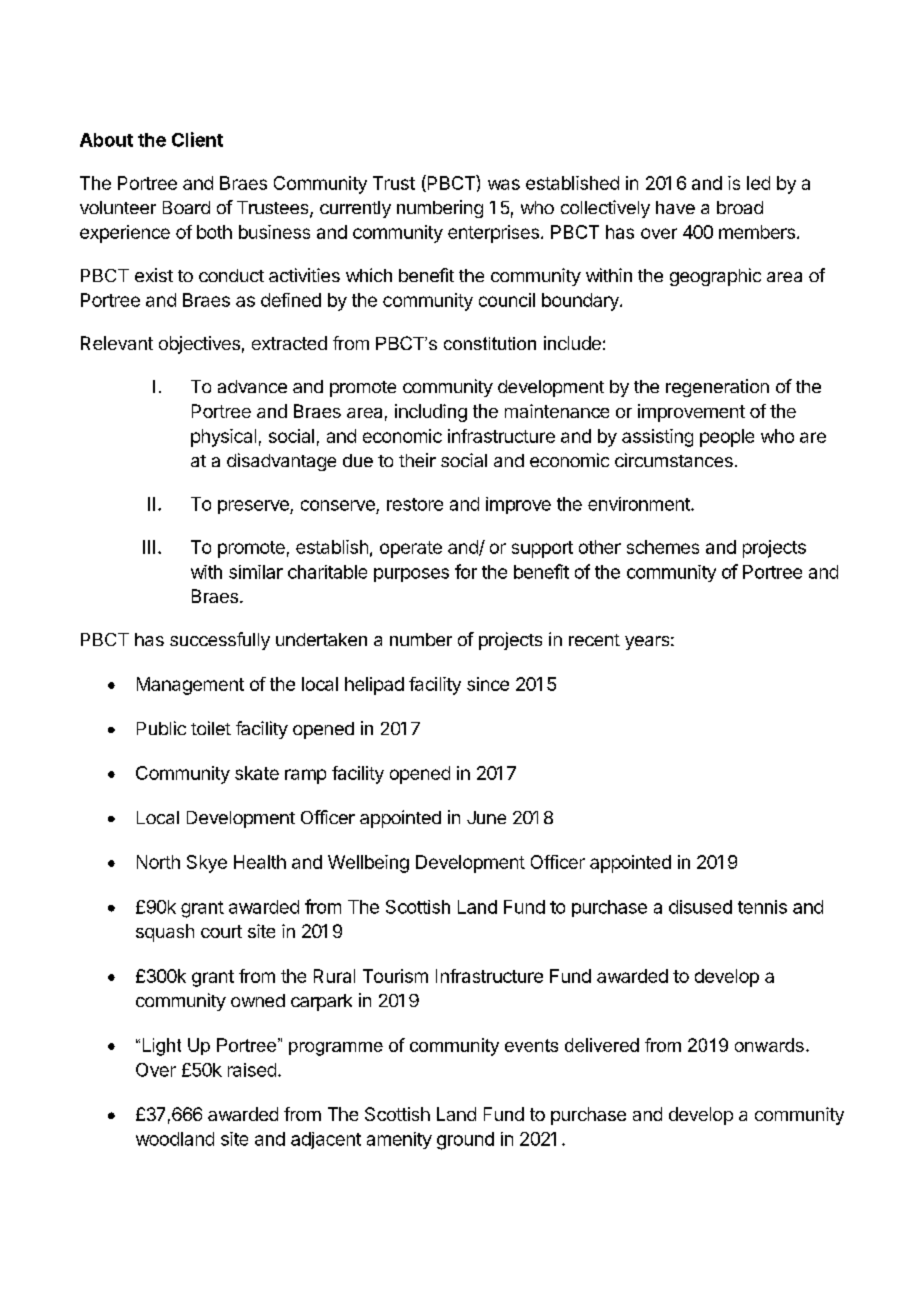 The image size is (924, 1307). What do you see at coordinates (465, 1141) in the screenshot?
I see `ground` at bounding box center [465, 1141].
